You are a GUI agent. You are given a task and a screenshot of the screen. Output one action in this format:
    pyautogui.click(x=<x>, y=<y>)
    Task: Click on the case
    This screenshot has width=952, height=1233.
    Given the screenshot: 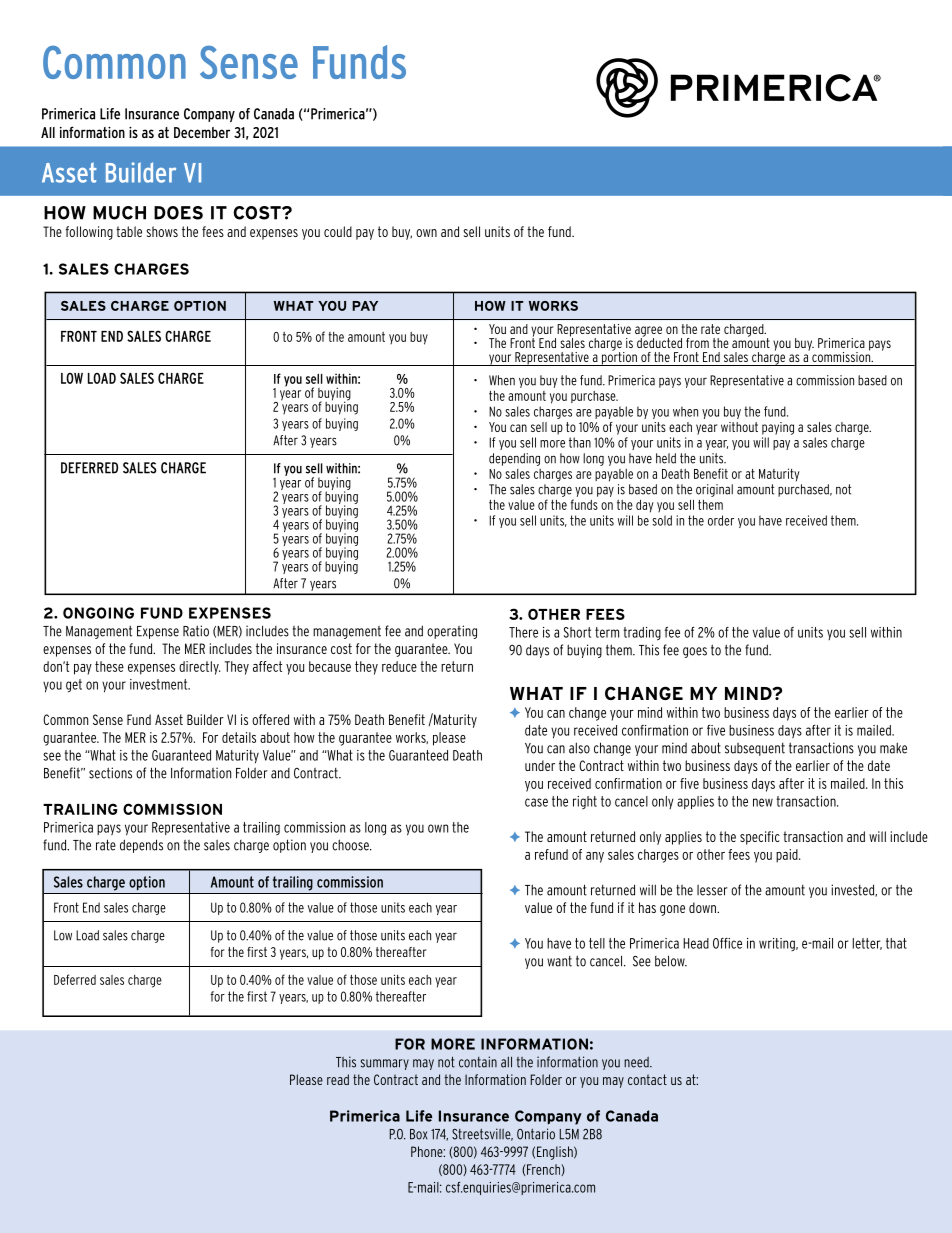 What is the action you would take?
    pyautogui.click(x=536, y=802)
